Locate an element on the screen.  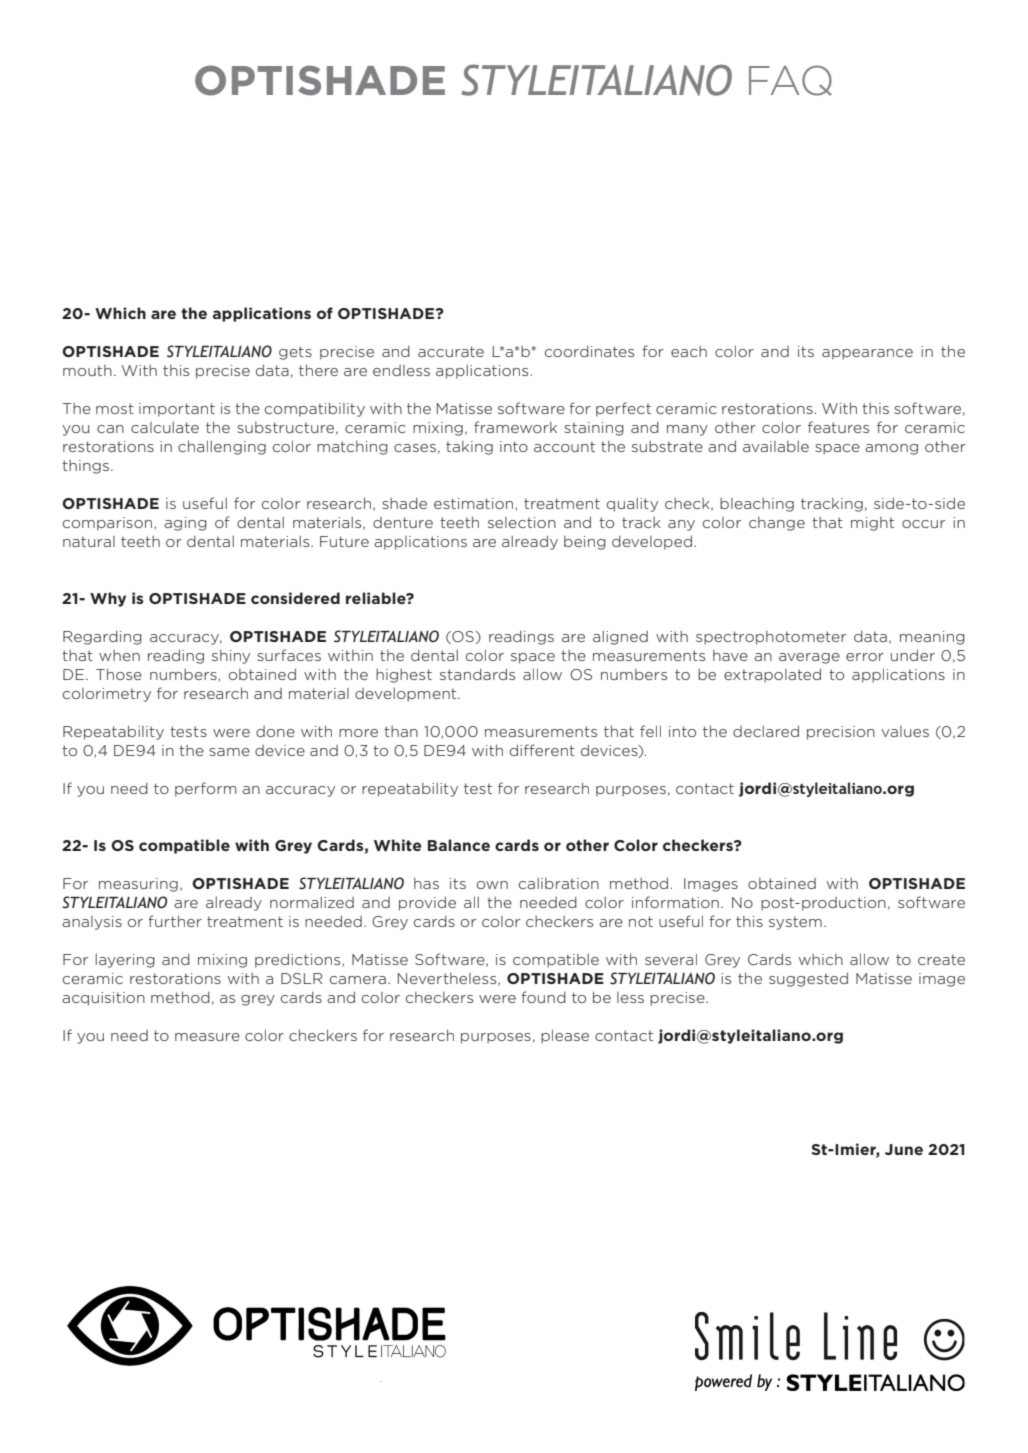
gets is located at coordinates (295, 353).
